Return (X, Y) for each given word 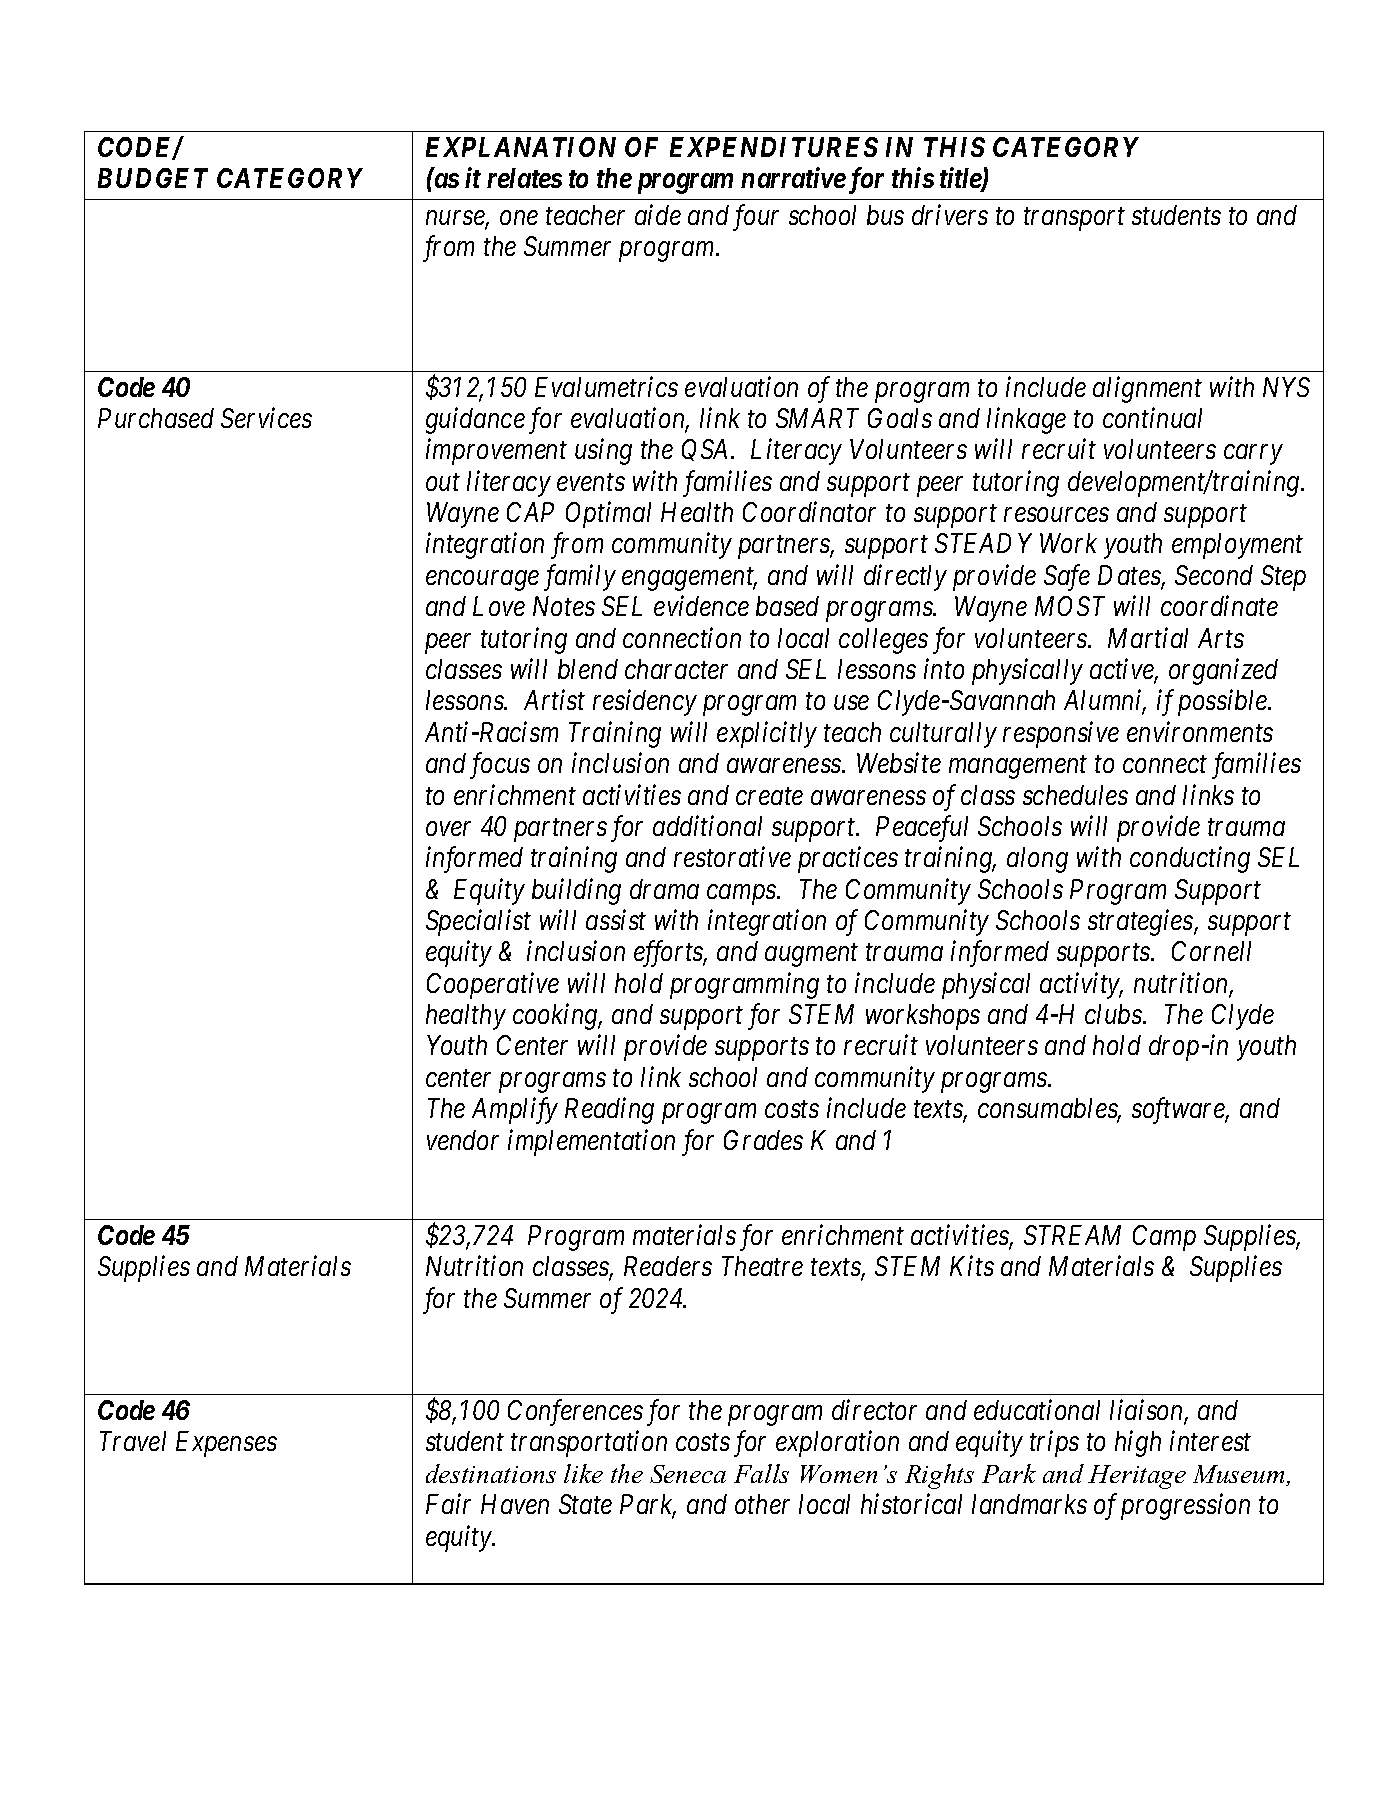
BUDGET (153, 178)
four (756, 217)
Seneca (688, 1474)
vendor (463, 1140)
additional (707, 825)
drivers (950, 214)
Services (266, 418)
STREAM (1072, 1235)
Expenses (226, 1444)
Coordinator (809, 512)
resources (1056, 515)
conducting (1190, 860)
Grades (763, 1140)
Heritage (1137, 1477)
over (448, 829)
